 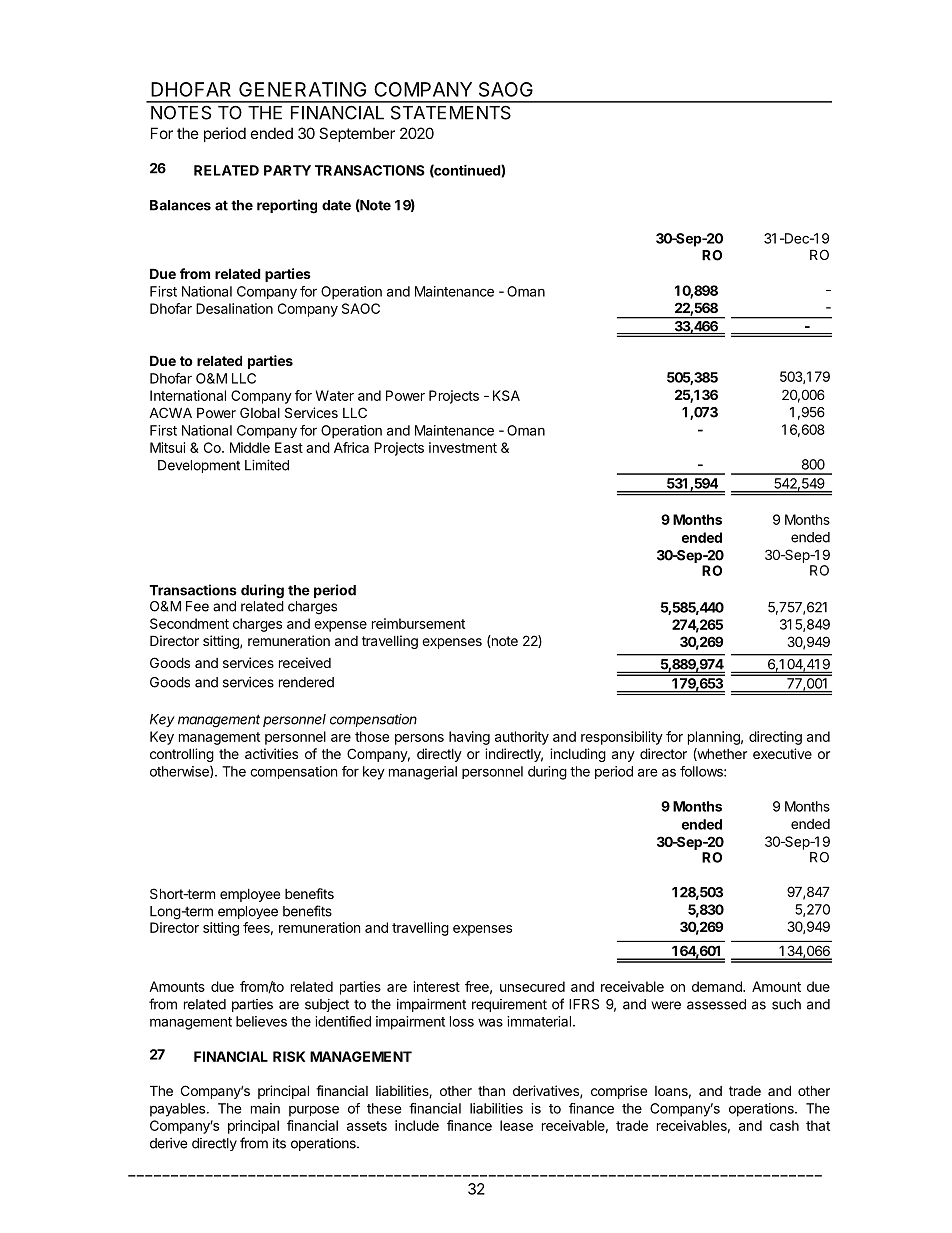 What do you see at coordinates (463, 447) in the screenshot?
I see `investment` at bounding box center [463, 447].
